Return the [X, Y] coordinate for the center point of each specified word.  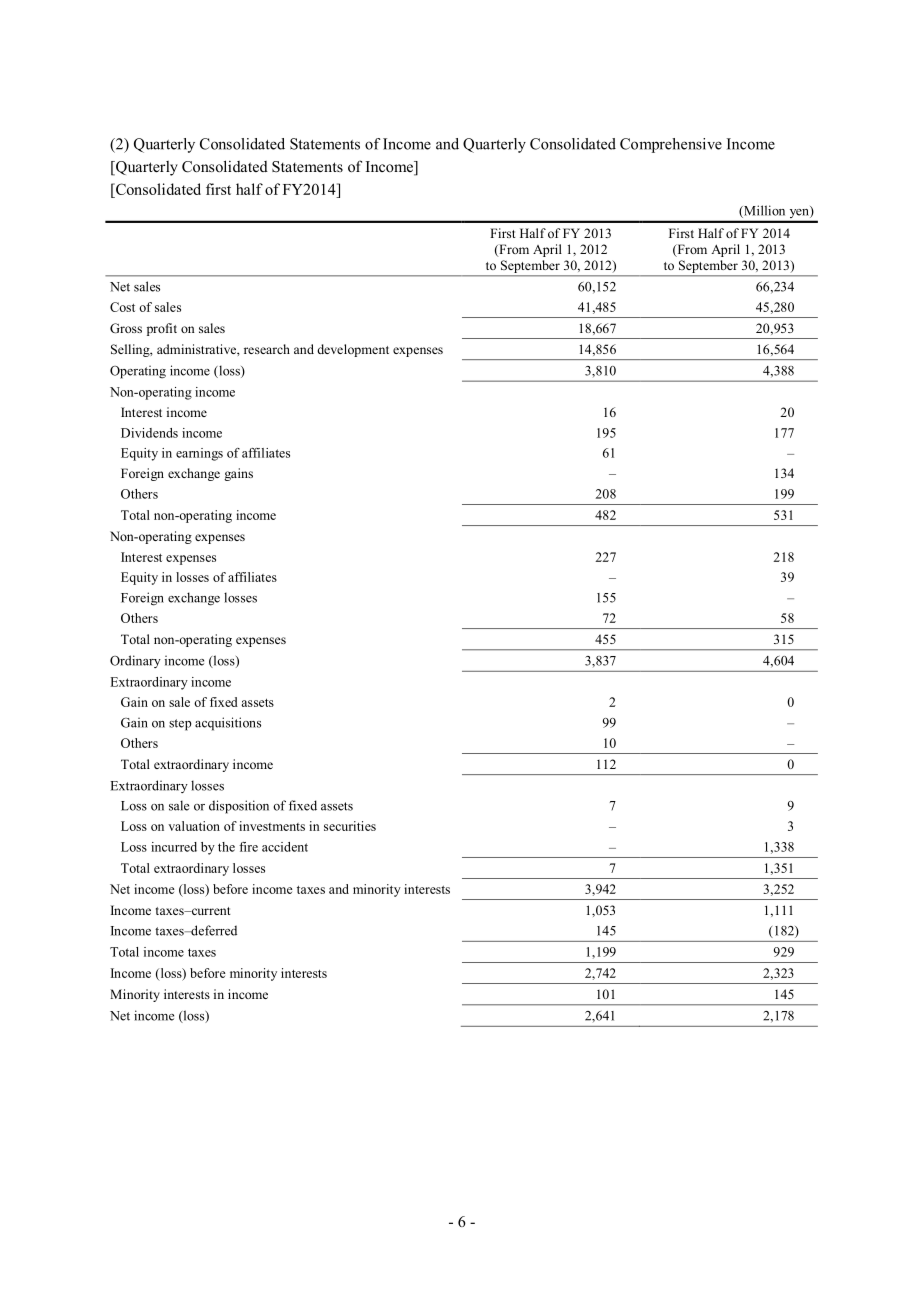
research [267, 349]
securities [350, 826]
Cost [122, 307]
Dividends [149, 433]
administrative [197, 349]
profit [162, 329]
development [353, 350]
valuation [194, 826]
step [180, 725]
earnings [199, 454]
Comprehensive [671, 145]
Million [763, 211]
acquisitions [228, 724]
